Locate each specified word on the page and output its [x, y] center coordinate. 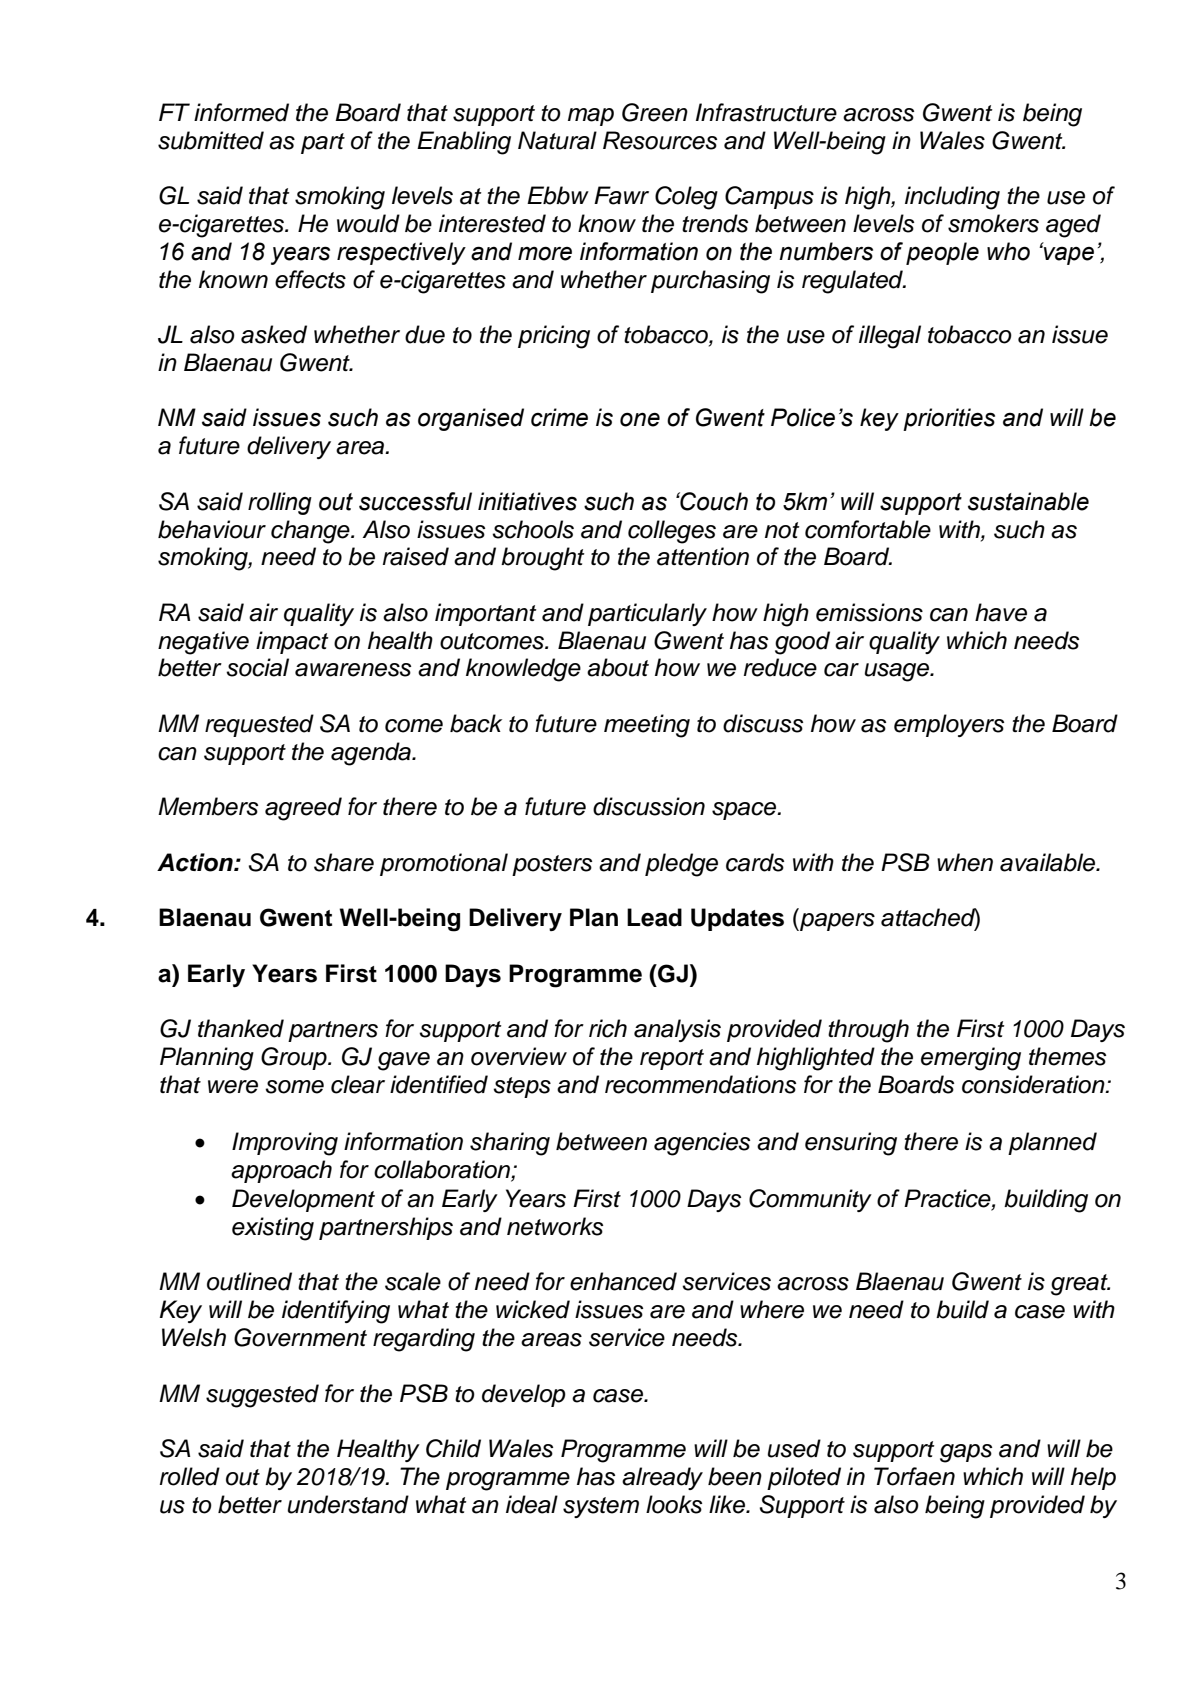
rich [608, 1028]
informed [241, 112]
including [952, 198]
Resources [660, 140]
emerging [971, 1059]
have [1001, 612]
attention [703, 556]
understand [348, 1504]
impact [292, 642]
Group [295, 1058]
